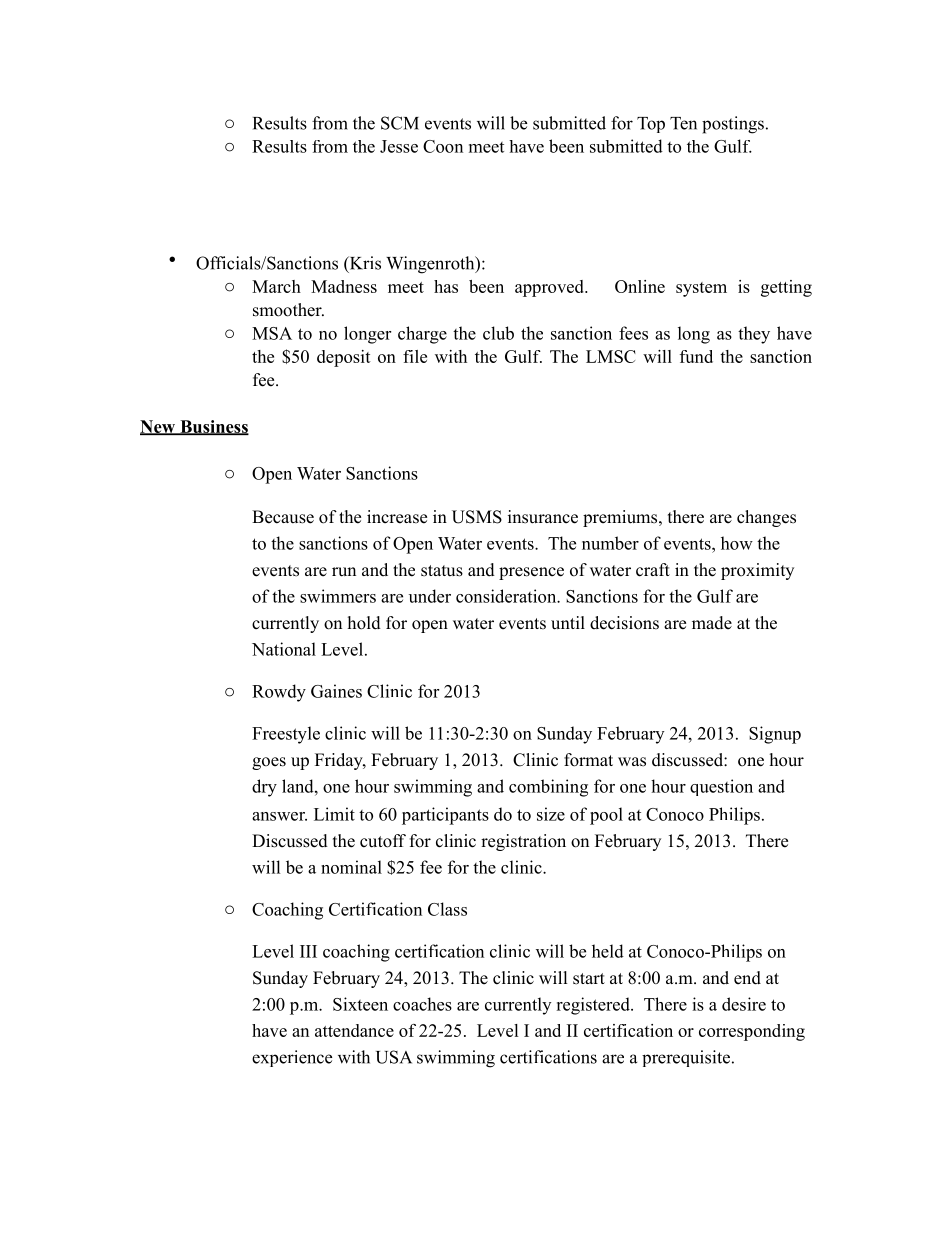  I want to click on National, so click(284, 649).
